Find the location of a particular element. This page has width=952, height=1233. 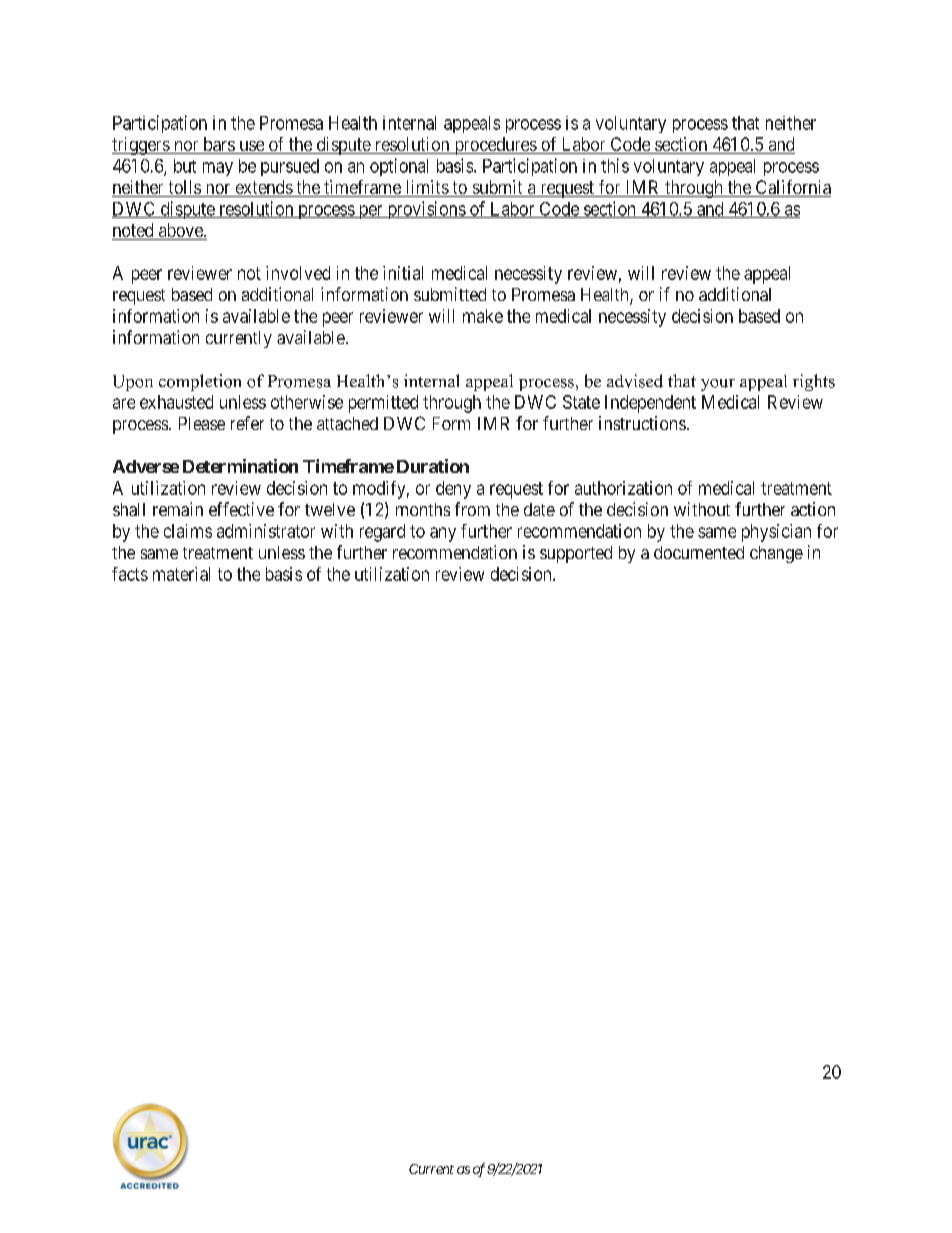

procedures is located at coordinates (495, 146).
